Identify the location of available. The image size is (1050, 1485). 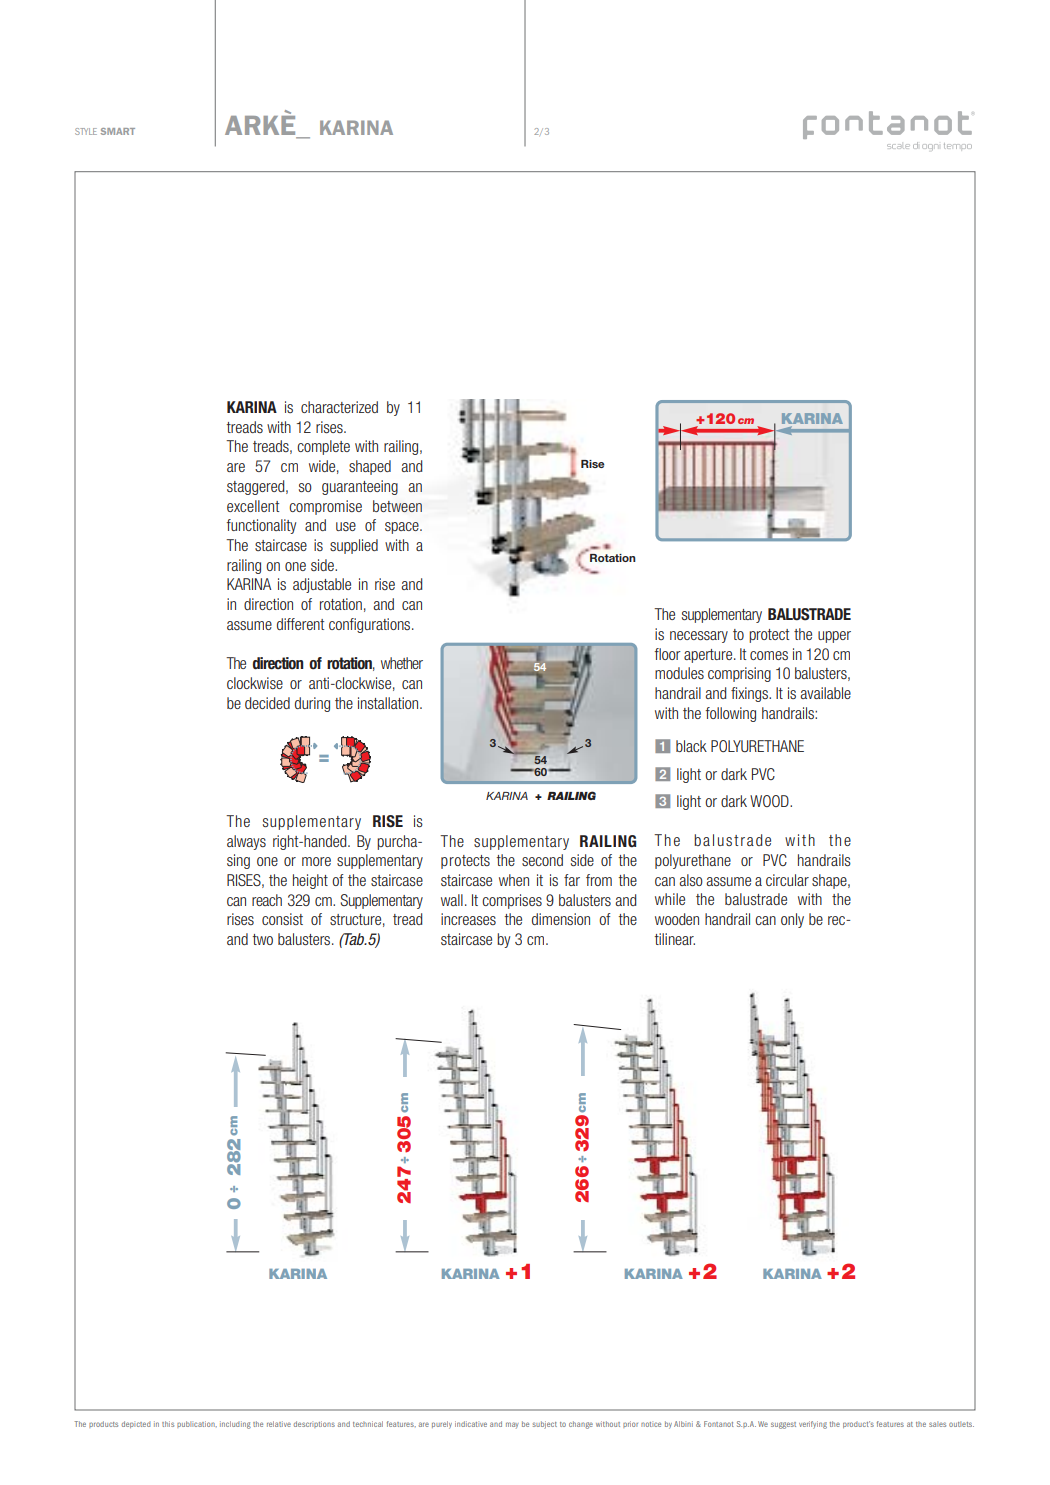
(825, 693).
